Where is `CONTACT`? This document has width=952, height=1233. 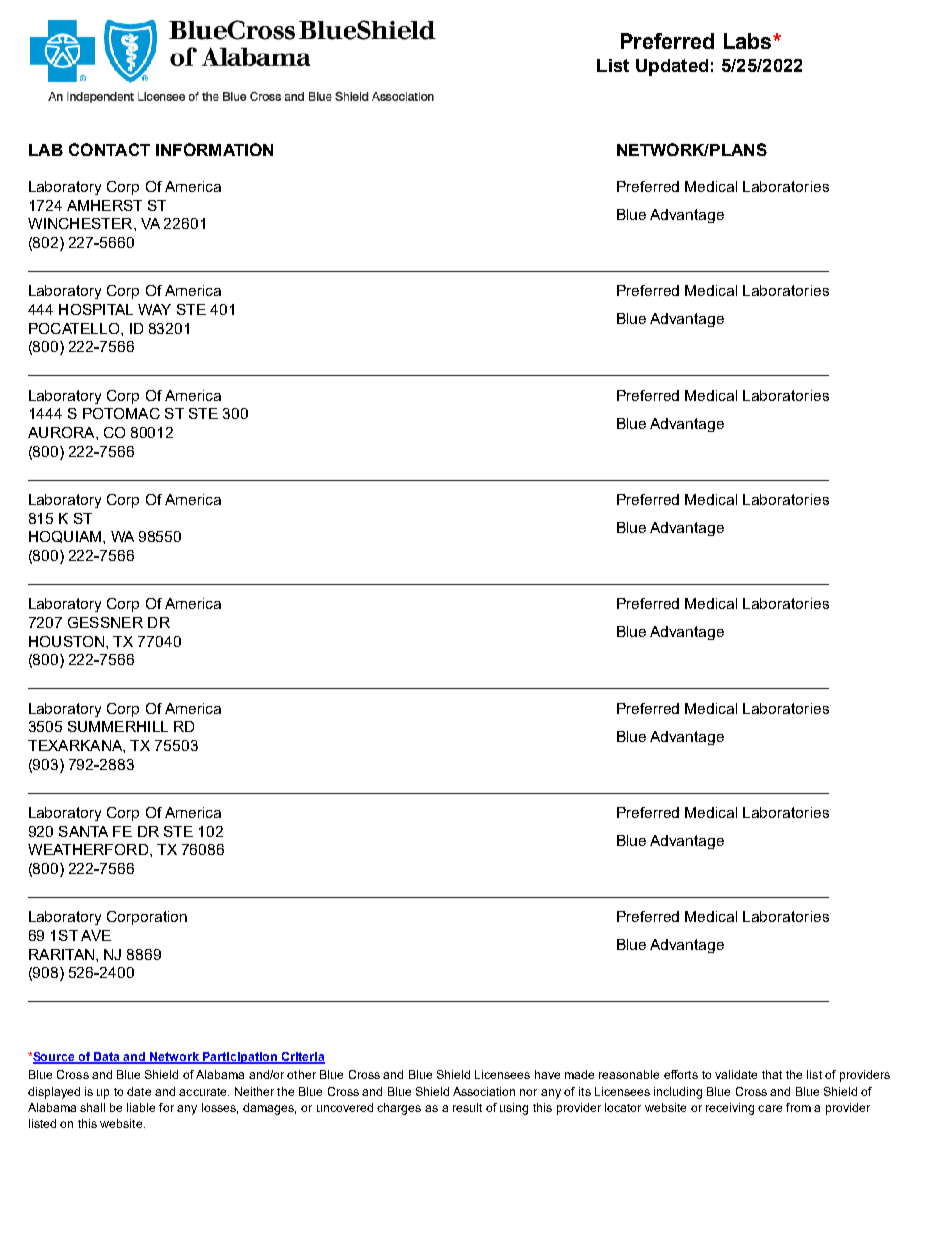
CONTACT is located at coordinates (109, 149).
